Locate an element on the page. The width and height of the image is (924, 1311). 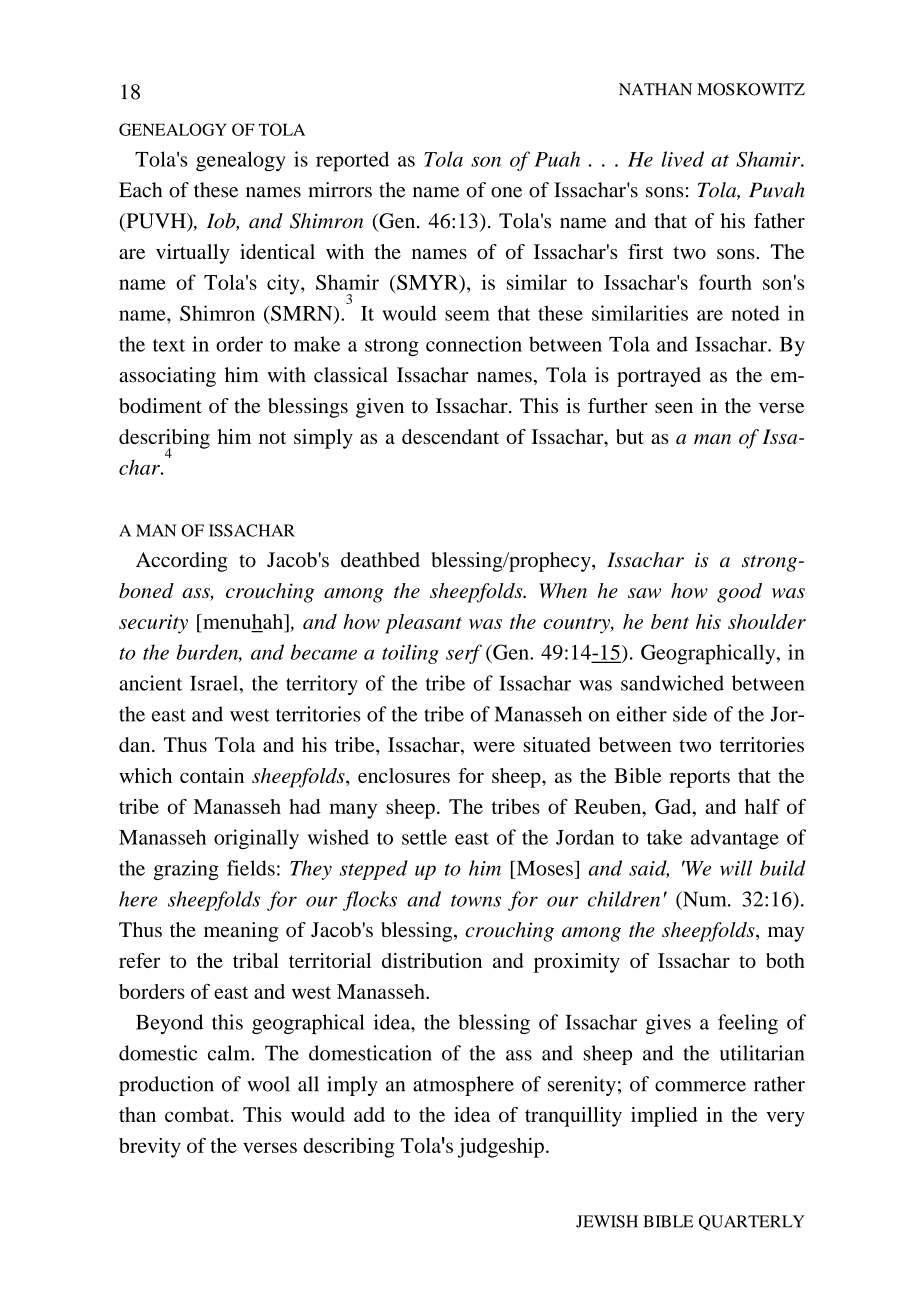
descendant is located at coordinates (450, 436).
